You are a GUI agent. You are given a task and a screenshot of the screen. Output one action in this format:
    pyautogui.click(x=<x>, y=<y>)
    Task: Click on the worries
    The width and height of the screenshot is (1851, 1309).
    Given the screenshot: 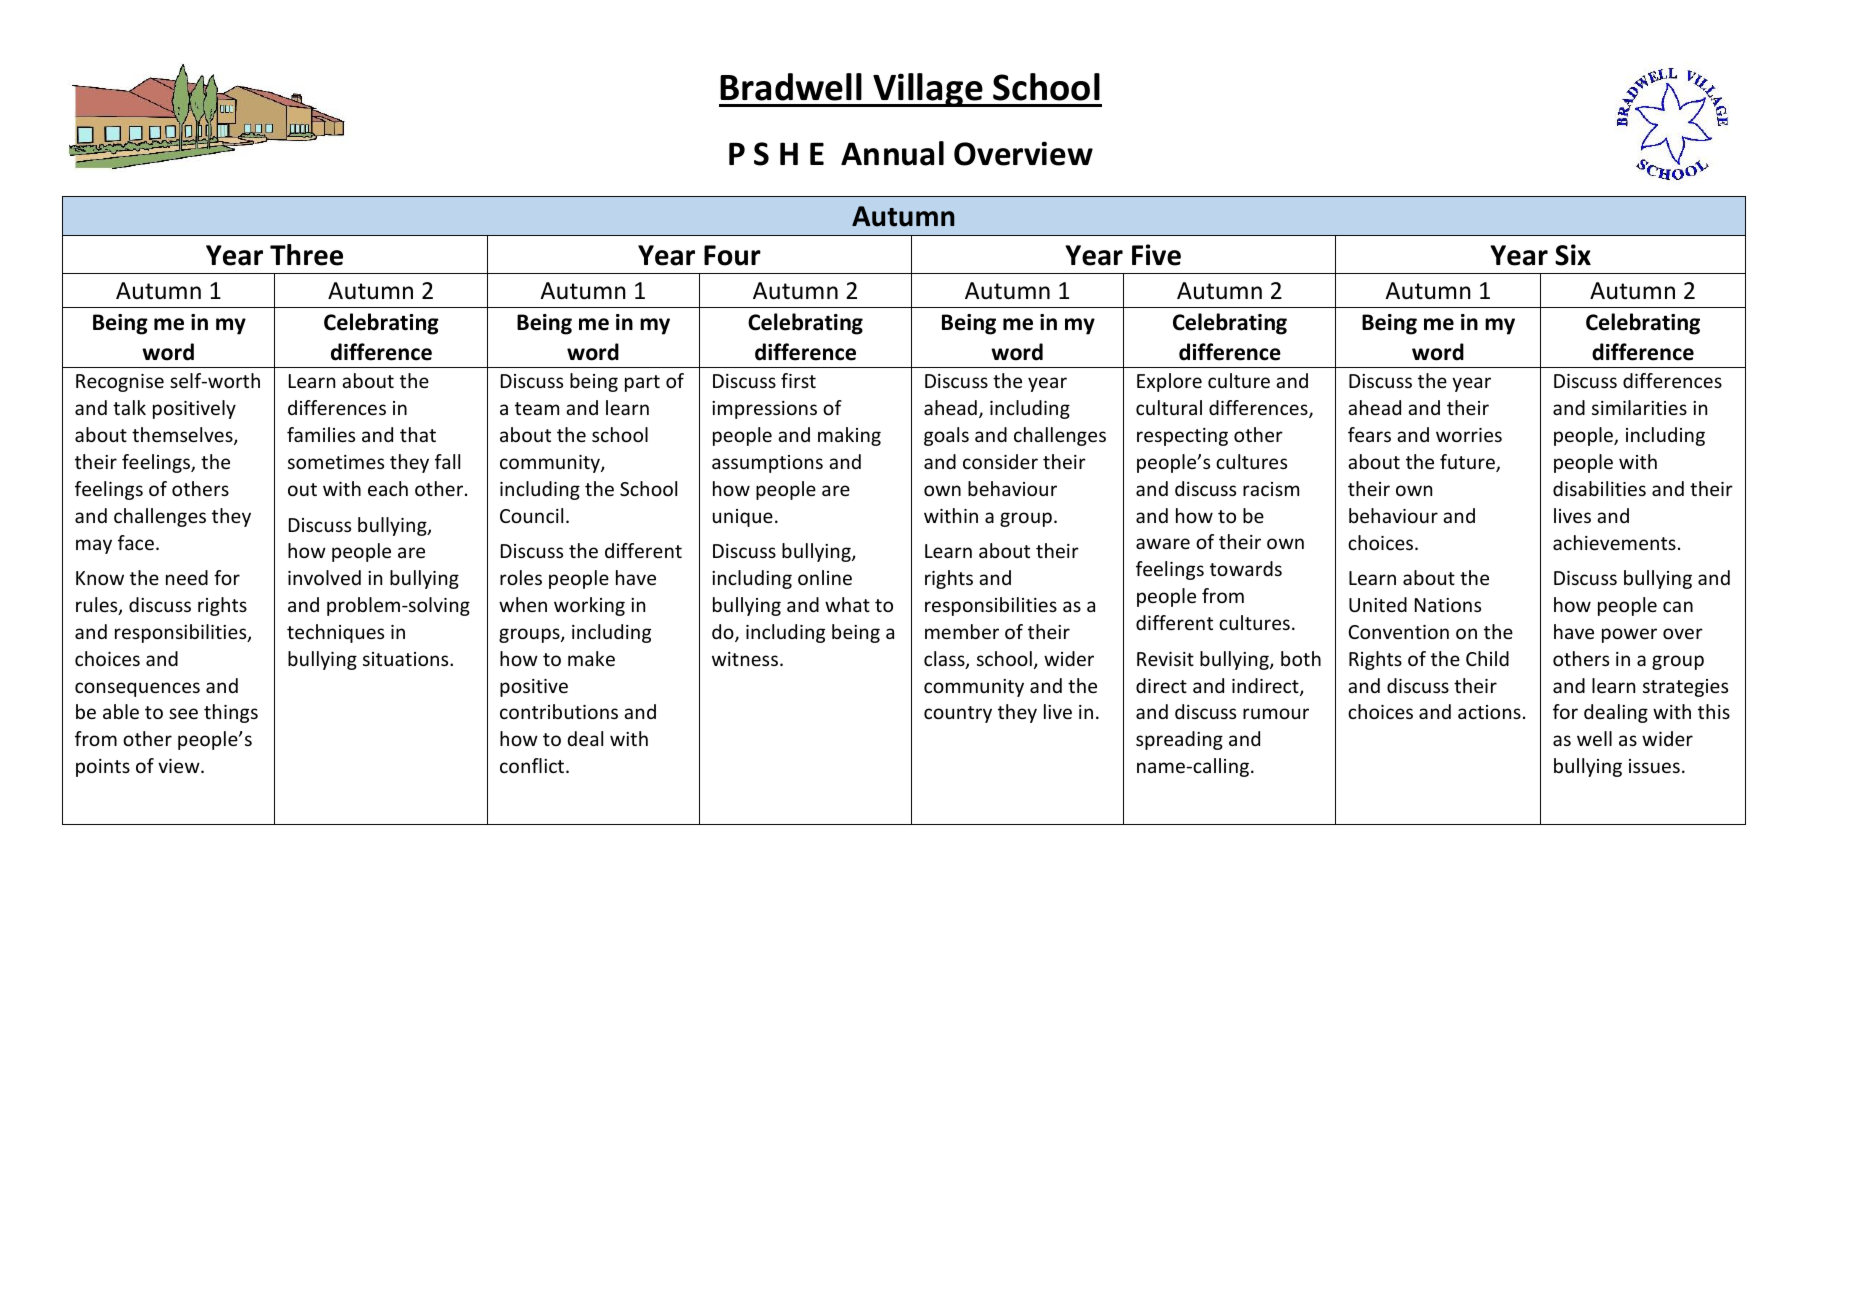 What is the action you would take?
    pyautogui.click(x=1469, y=435)
